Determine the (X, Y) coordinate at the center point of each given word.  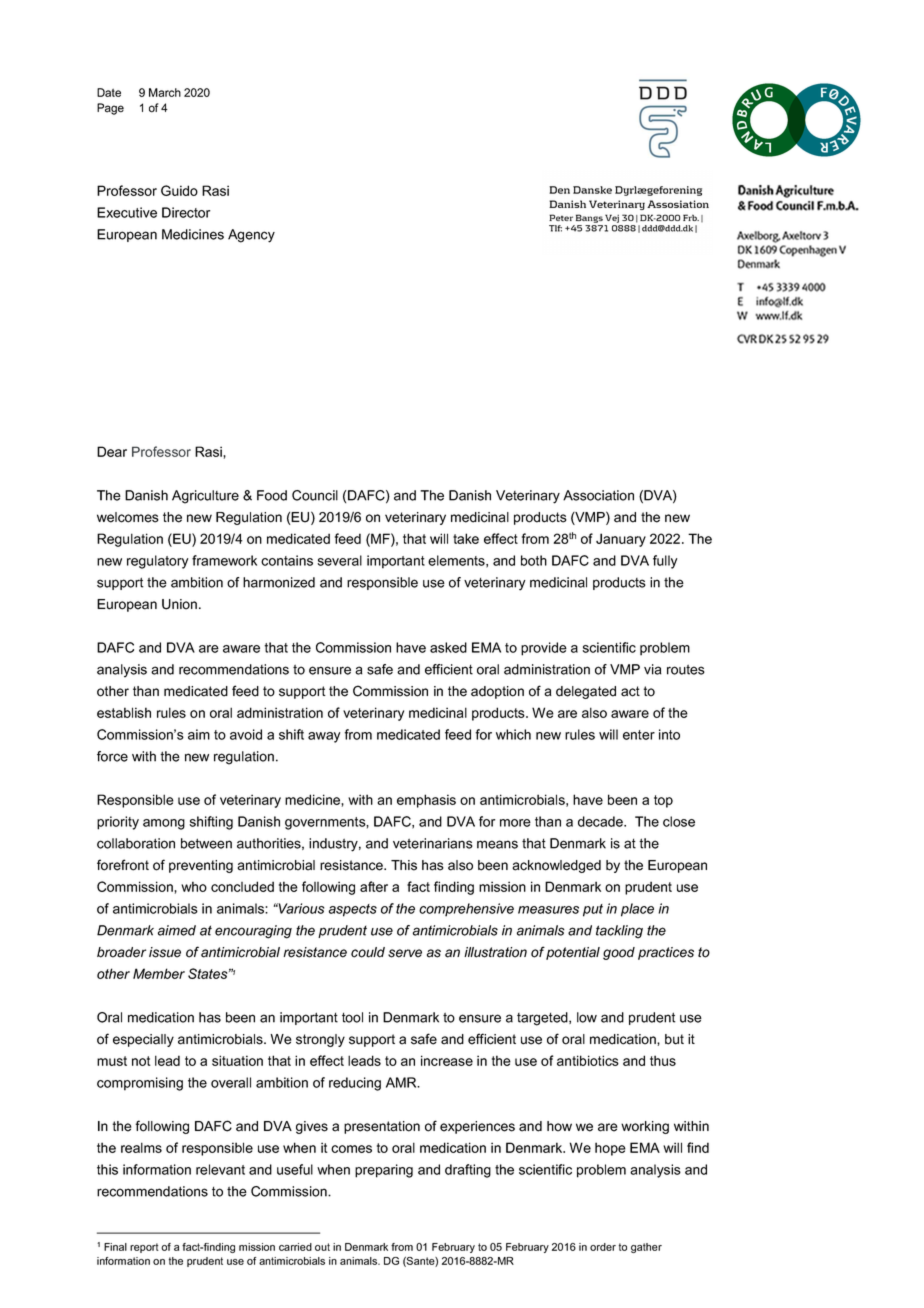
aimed (177, 930)
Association (598, 495)
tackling (619, 932)
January (621, 540)
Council (315, 495)
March (165, 92)
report (144, 1248)
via (653, 669)
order (603, 1247)
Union (179, 604)
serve (405, 953)
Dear (112, 451)
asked (448, 647)
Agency (251, 236)
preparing (384, 1171)
